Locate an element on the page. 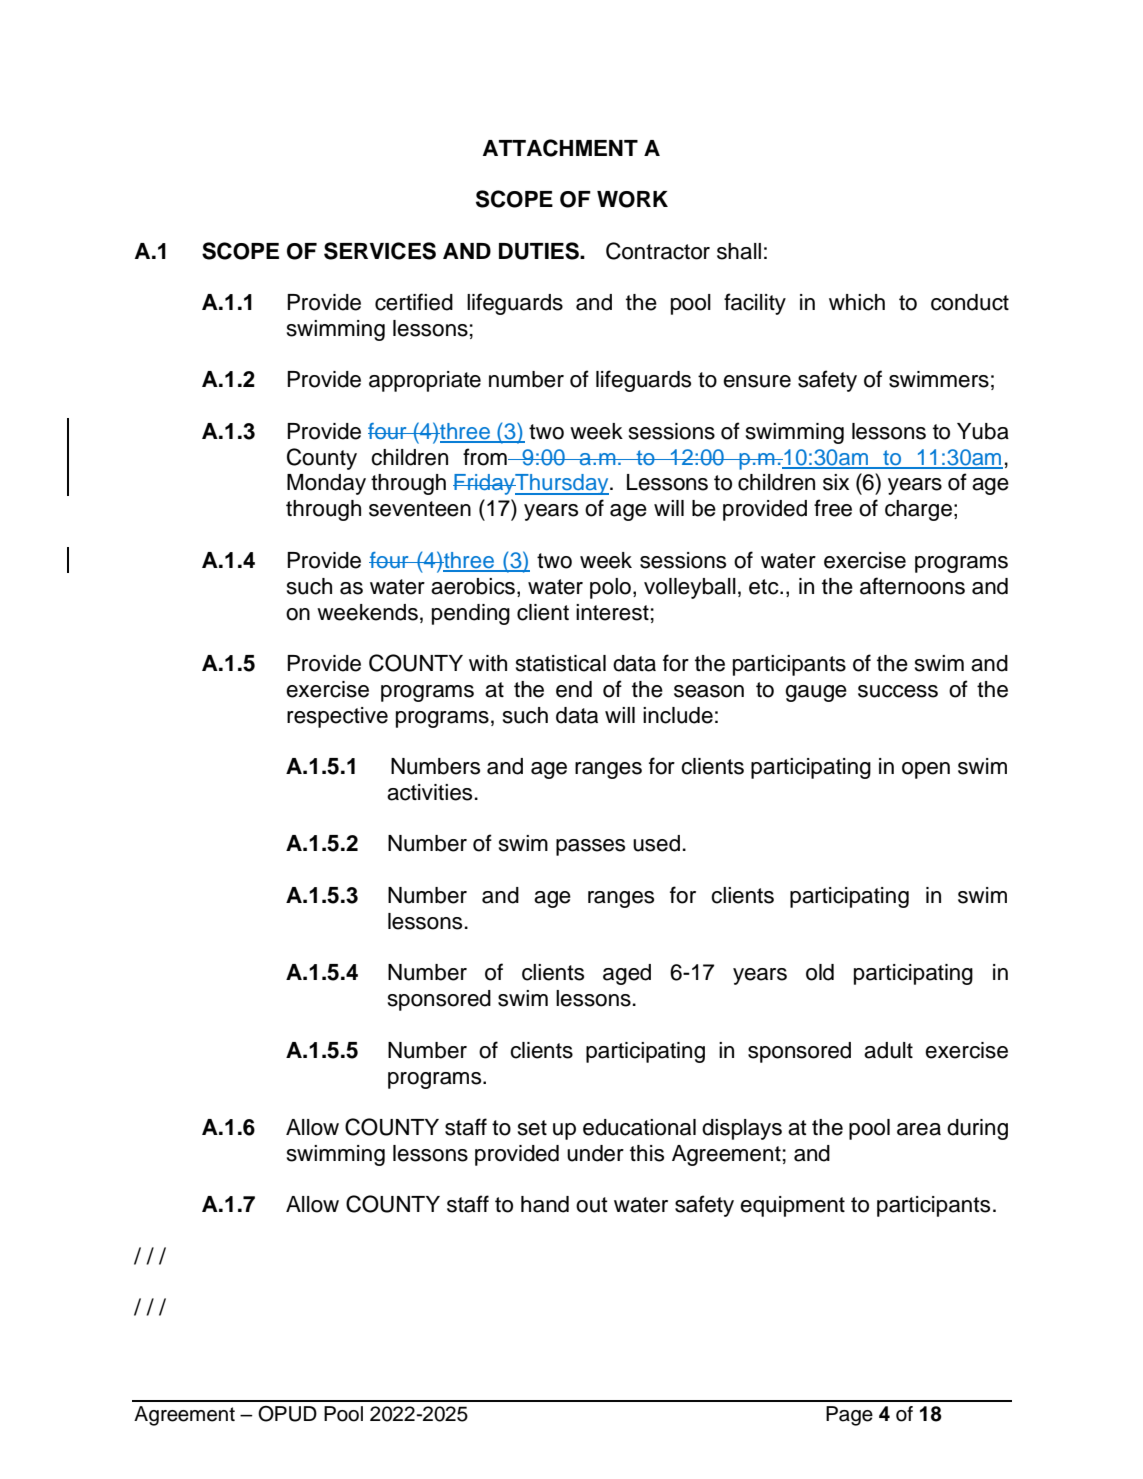 This image has height=1479, width=1143. hand is located at coordinates (545, 1204).
